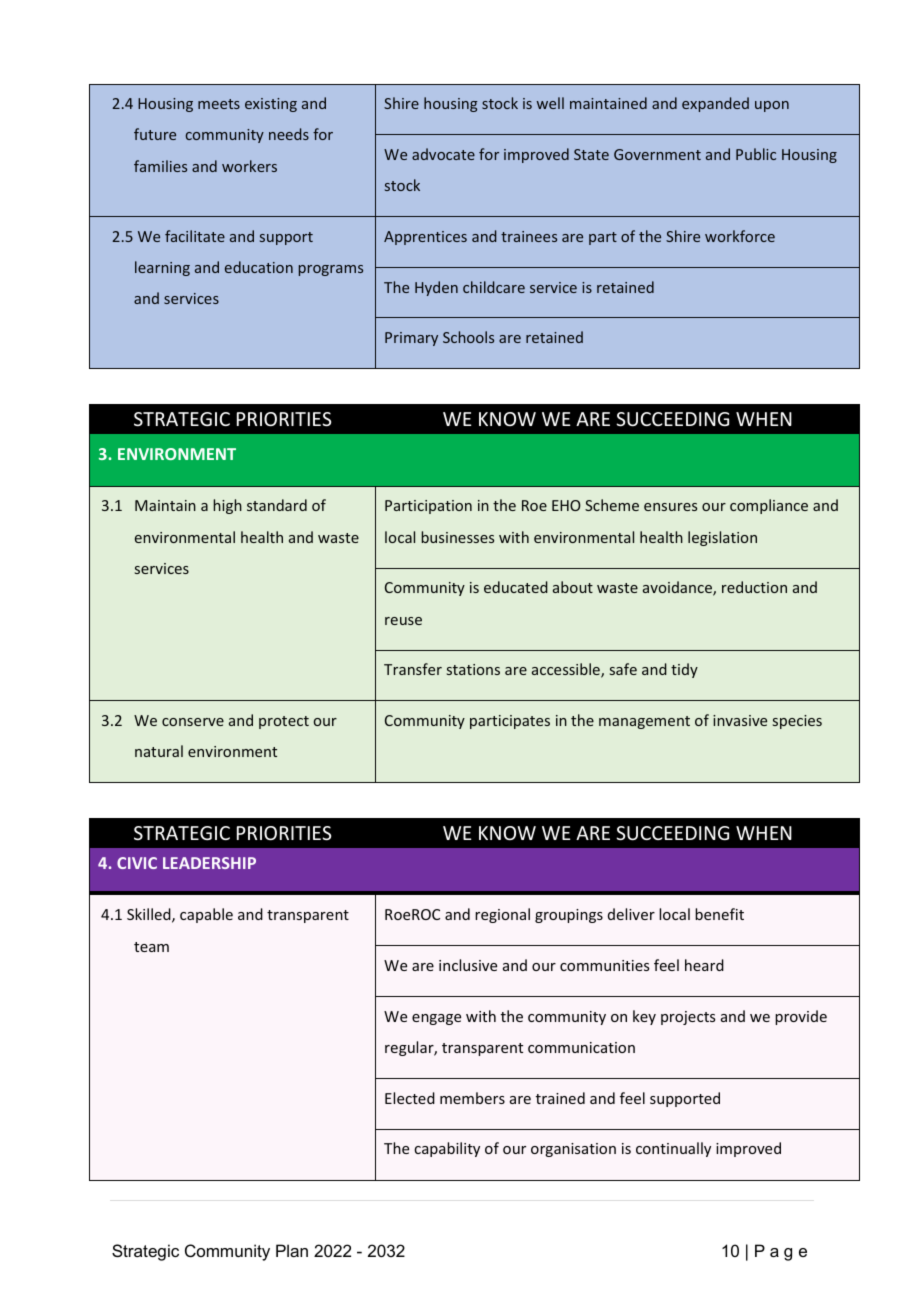 This screenshot has width=924, height=1308. Describe the element at coordinates (673, 1149) in the screenshot. I see `continually` at that location.
